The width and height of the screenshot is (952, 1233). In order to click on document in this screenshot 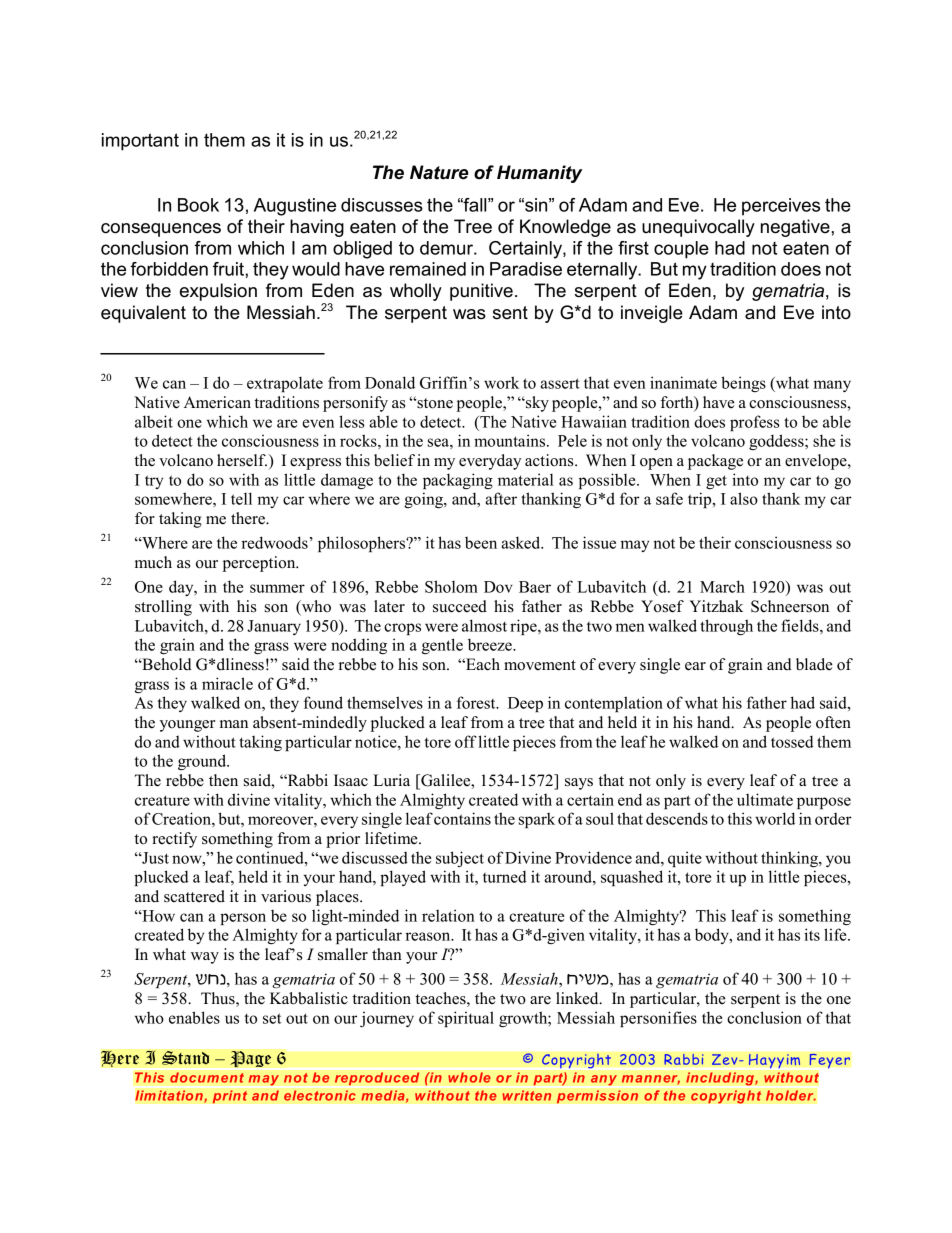, I will do `click(207, 1077)`.
